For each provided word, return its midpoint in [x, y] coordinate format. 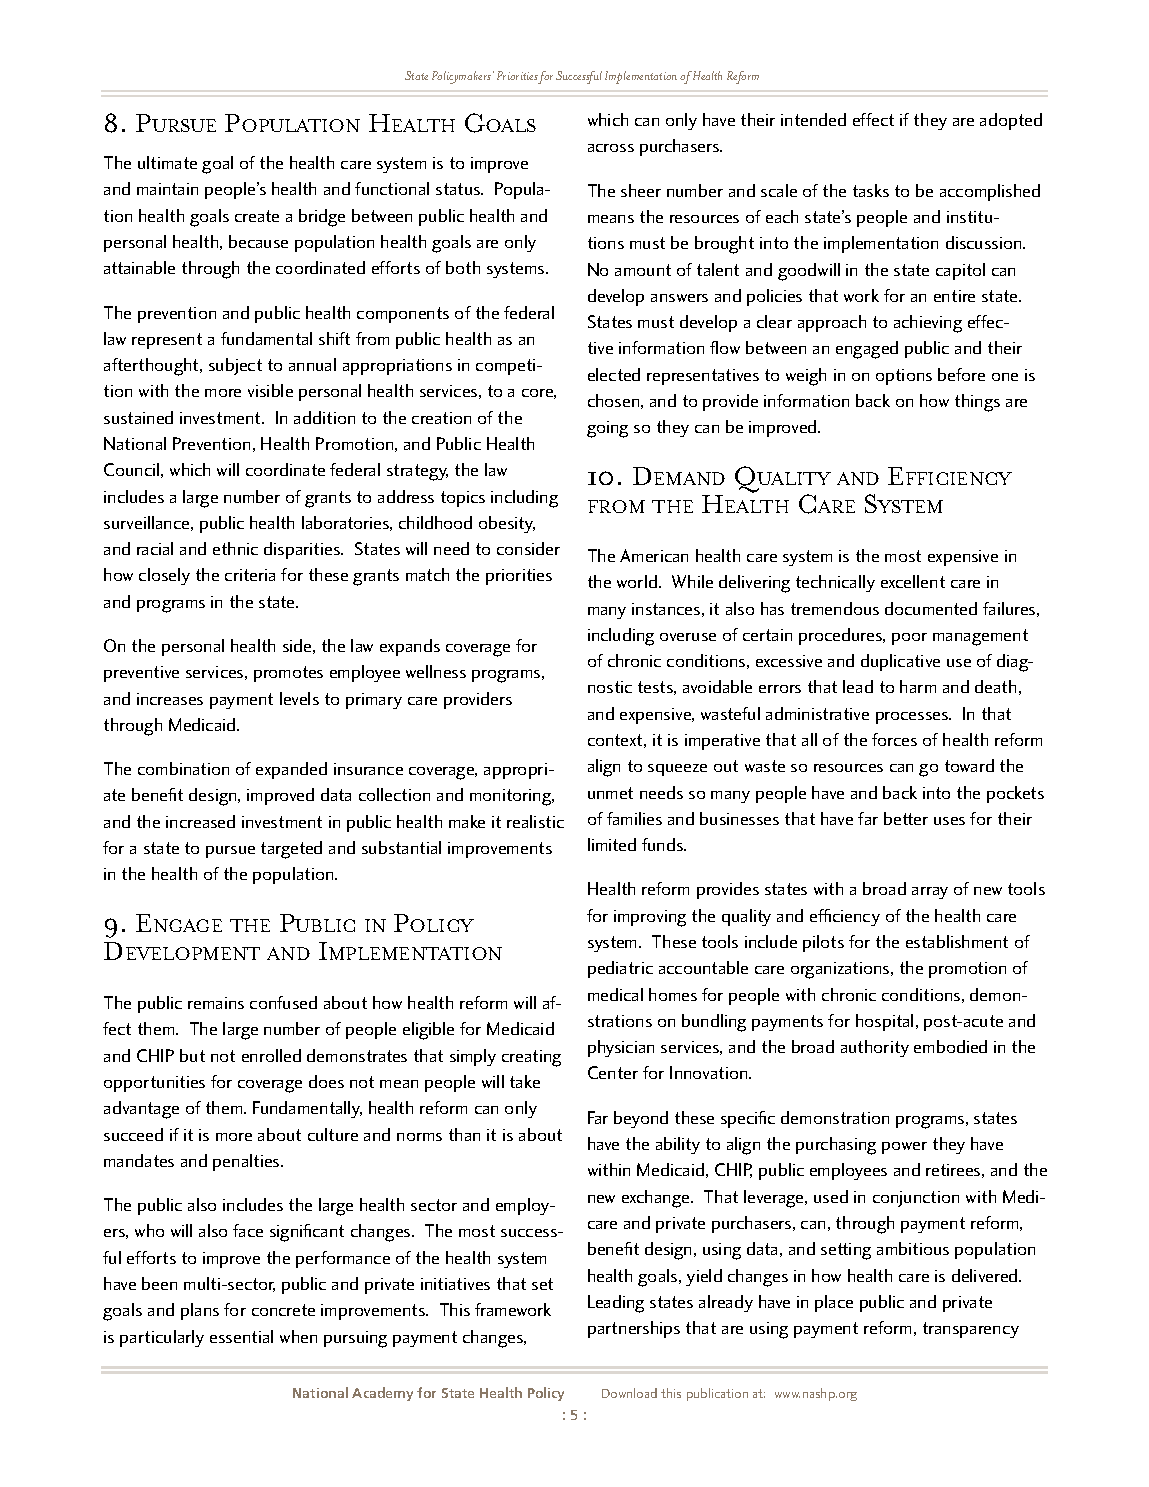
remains [216, 1003]
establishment [957, 941]
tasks [871, 190]
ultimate [167, 162]
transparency [971, 1330]
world [637, 581]
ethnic [235, 548]
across [611, 148]
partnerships [634, 1329]
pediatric [620, 969]
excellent [913, 581]
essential [241, 1336]
